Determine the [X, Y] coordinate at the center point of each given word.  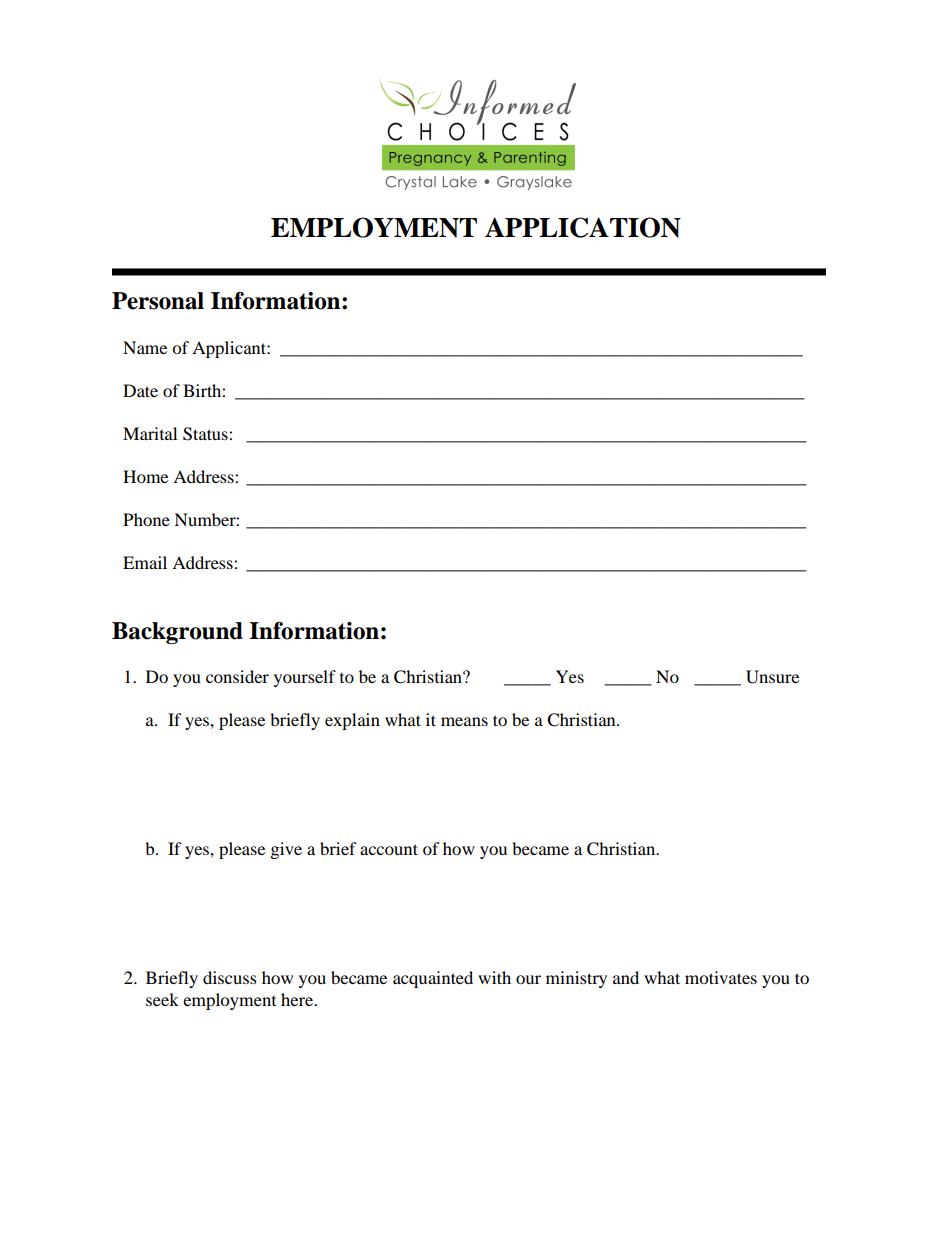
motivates [721, 977]
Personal [158, 301]
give [286, 850]
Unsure [772, 677]
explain [352, 721]
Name [145, 347]
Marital [150, 433]
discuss [230, 977]
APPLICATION [583, 227]
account [389, 849]
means [464, 721]
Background [177, 633]
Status [206, 434]
